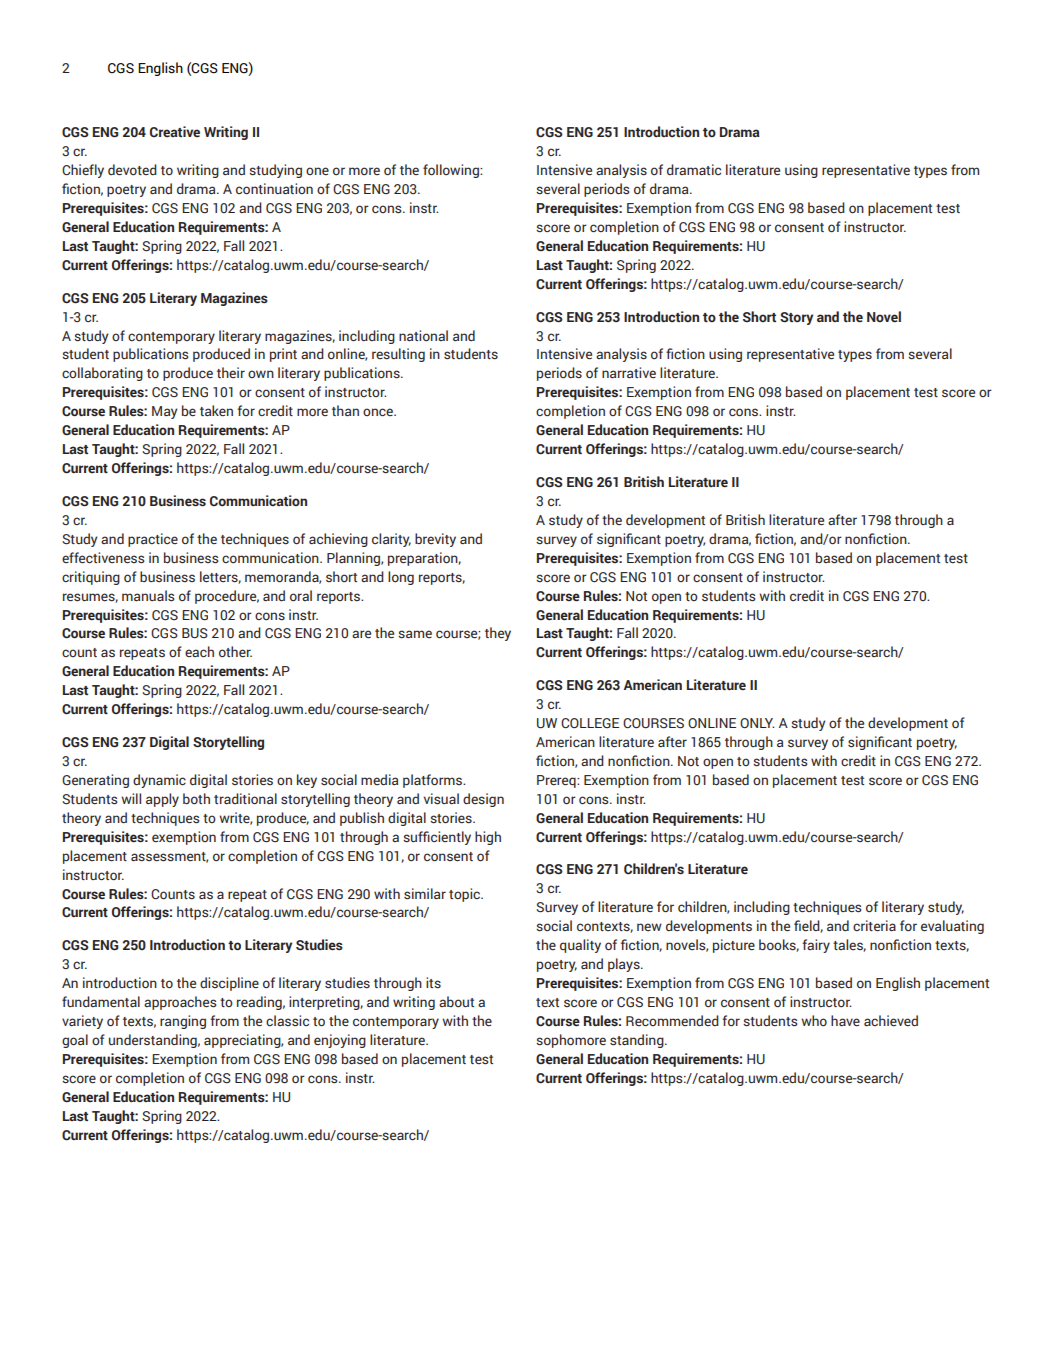 The image size is (1054, 1364). I want to click on May, so click(165, 412).
